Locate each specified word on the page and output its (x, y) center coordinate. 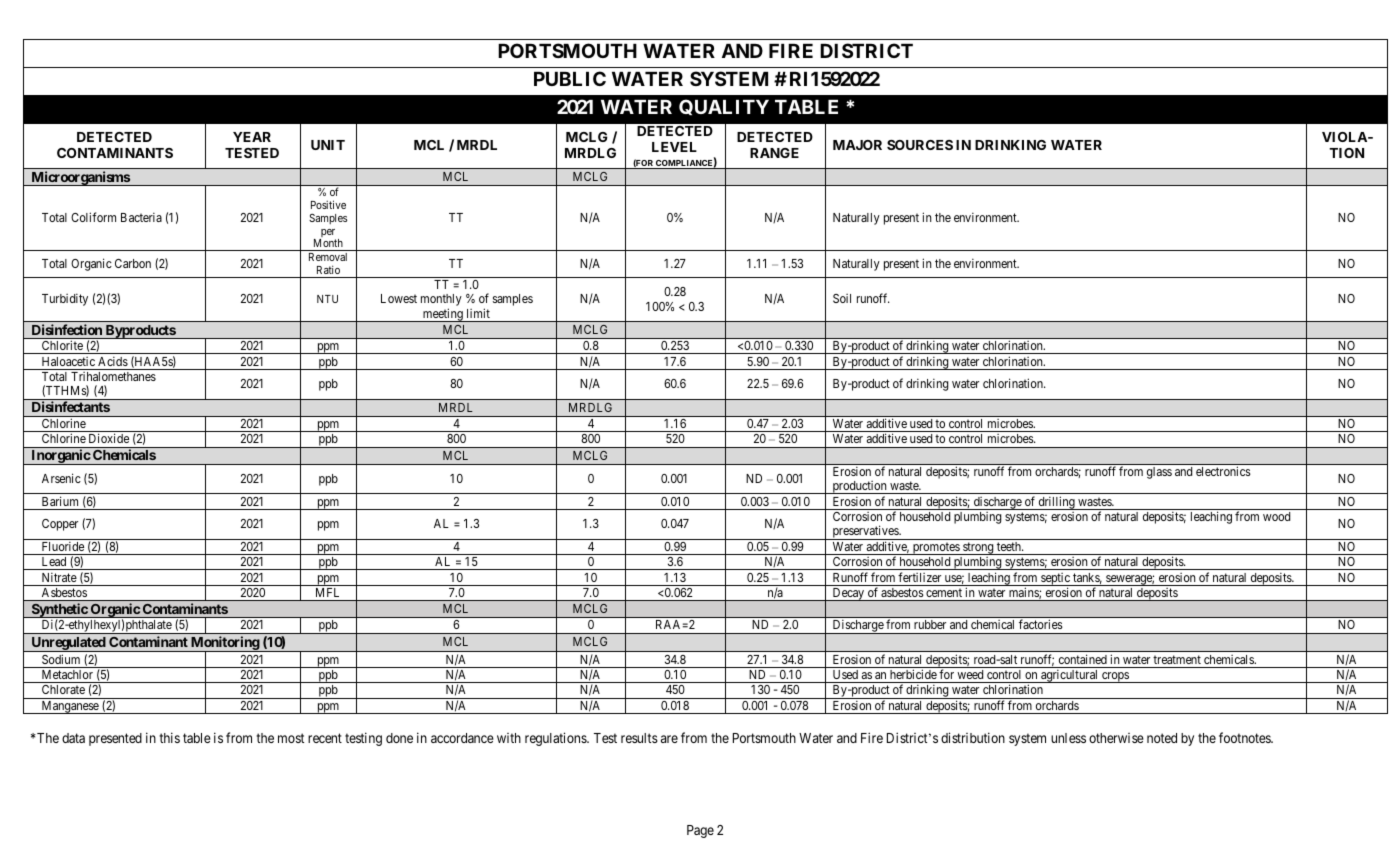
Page (700, 831)
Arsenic (61, 478)
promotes (936, 548)
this (169, 737)
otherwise (1116, 738)
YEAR (252, 137)
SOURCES (920, 145)
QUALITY (724, 107)
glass (1159, 473)
